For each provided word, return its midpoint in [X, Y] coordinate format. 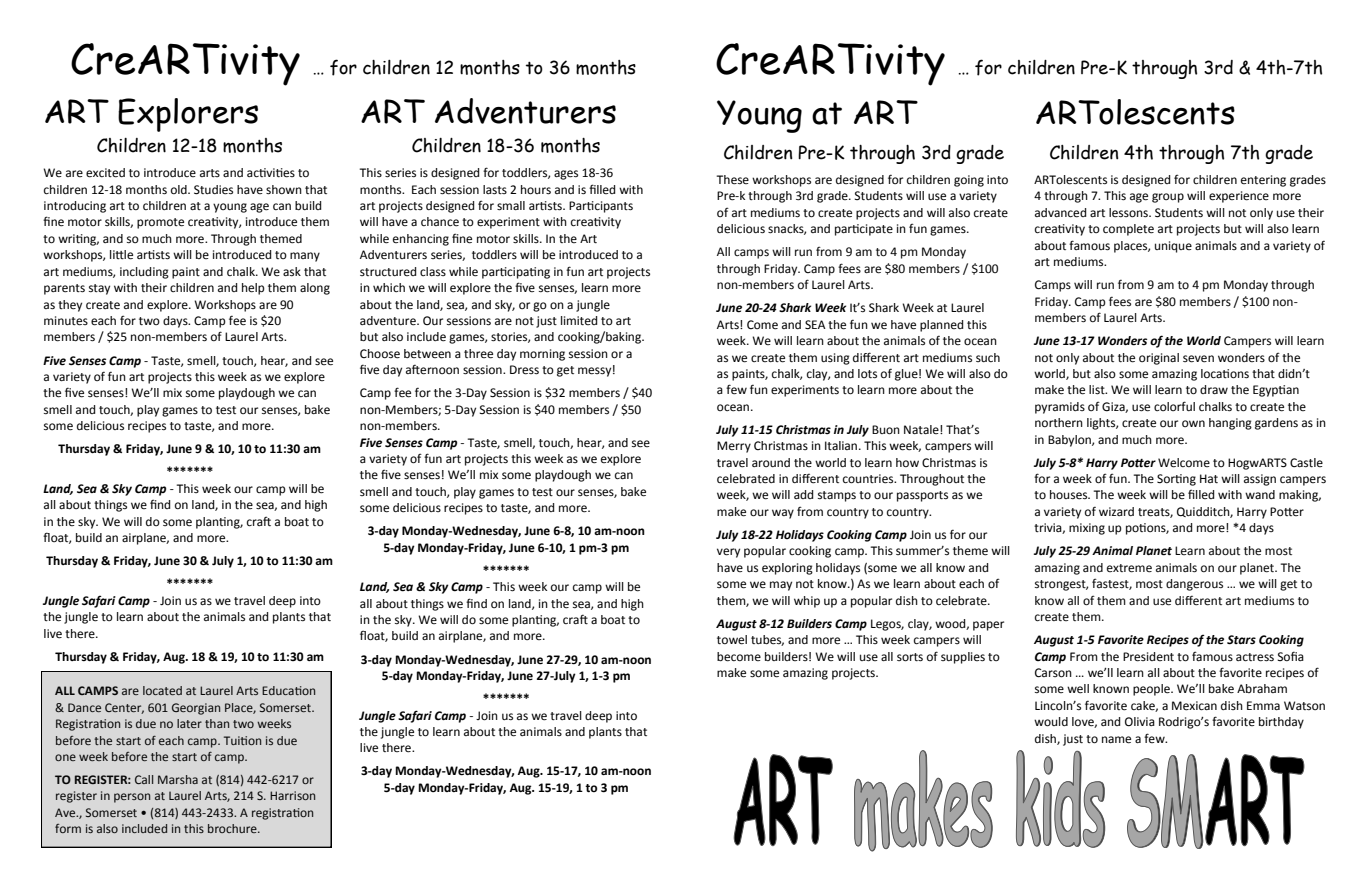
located [162, 690]
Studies [213, 190]
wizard [1116, 511]
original [1159, 359]
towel [732, 640]
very [728, 553]
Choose [380, 354]
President [1148, 657]
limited [579, 320]
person [132, 798]
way [783, 514]
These [732, 180]
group [1168, 198]
